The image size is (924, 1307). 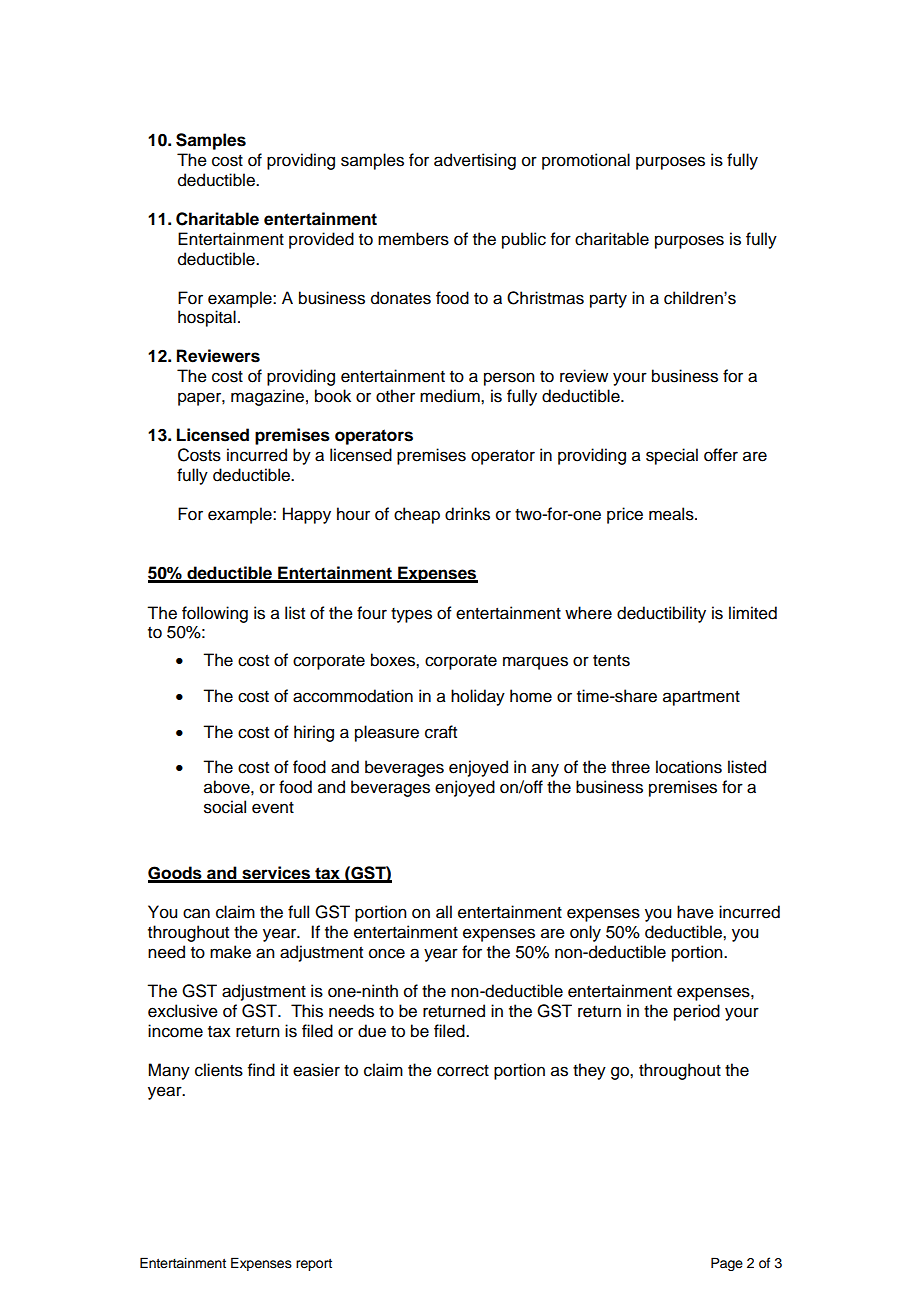 I want to click on drinks, so click(x=467, y=514).
